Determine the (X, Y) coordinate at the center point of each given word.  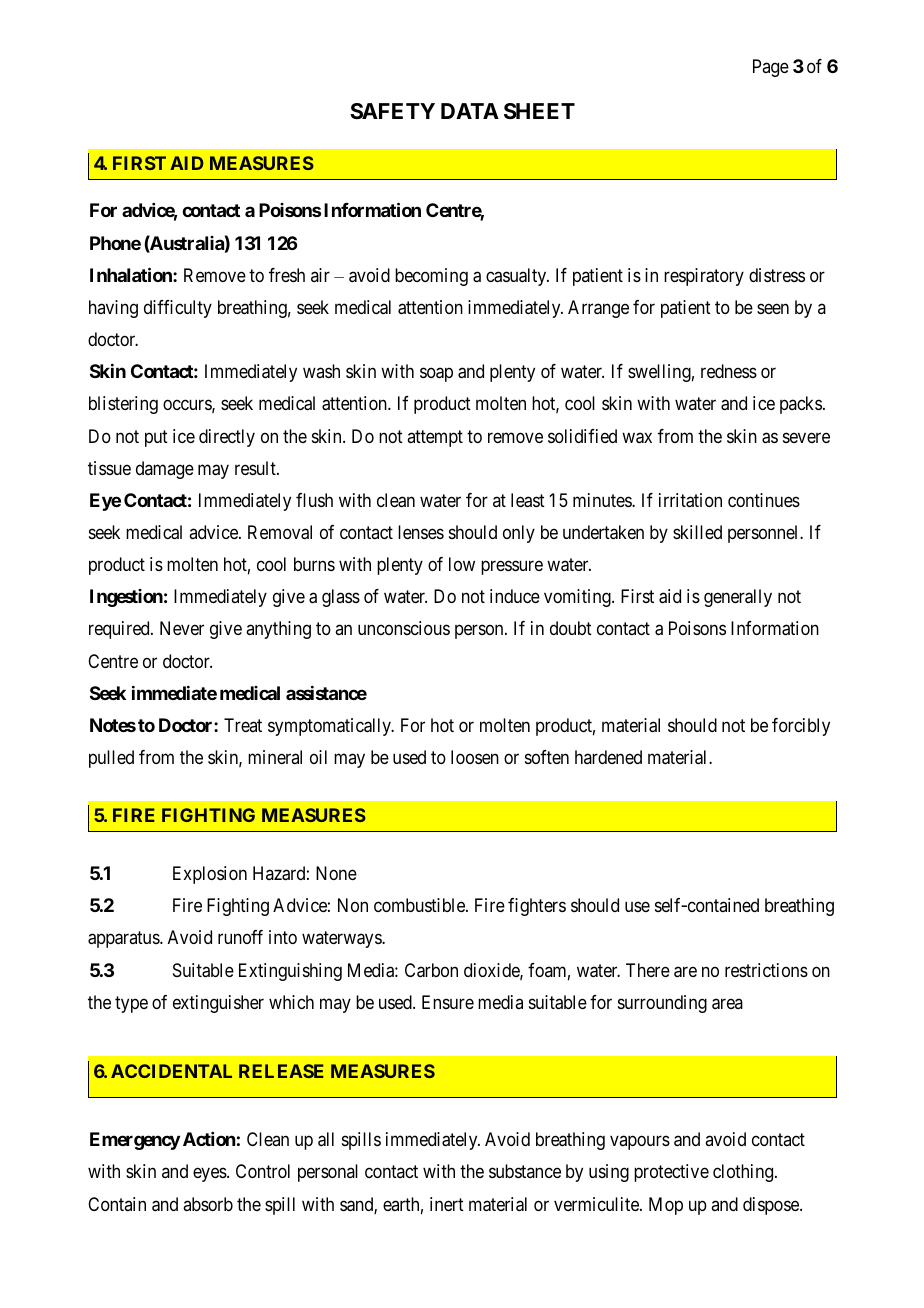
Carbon (431, 970)
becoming (431, 277)
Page (771, 68)
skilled (697, 532)
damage (165, 470)
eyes (210, 1175)
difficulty (178, 309)
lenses (421, 532)
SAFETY (392, 111)
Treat (243, 725)
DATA (470, 111)
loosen (475, 757)
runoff (240, 937)
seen (773, 308)
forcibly (801, 727)
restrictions (766, 970)
